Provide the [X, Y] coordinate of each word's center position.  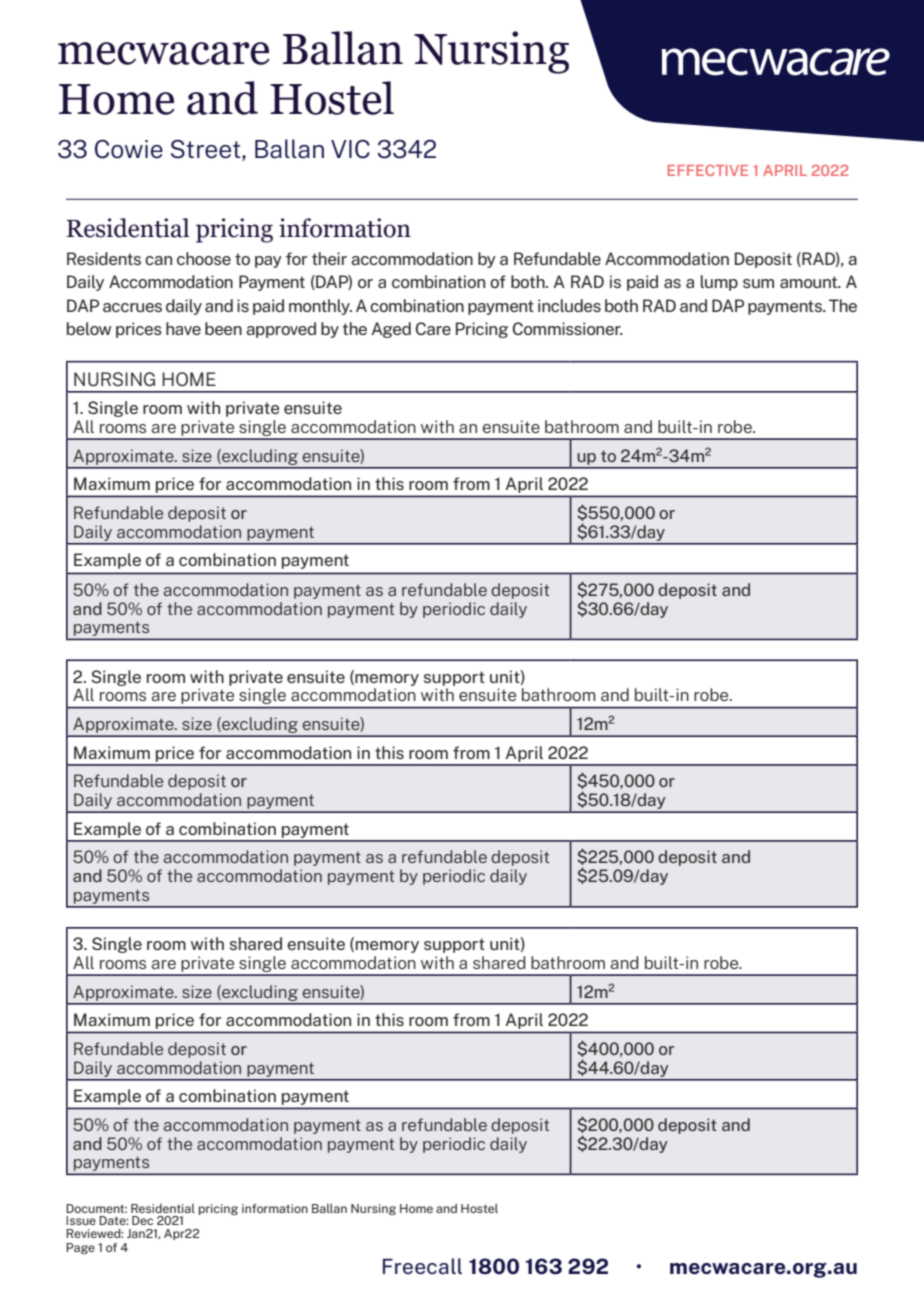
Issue [81, 1220]
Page [80, 1248]
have [183, 328]
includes [569, 305]
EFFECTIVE [708, 170]
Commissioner [568, 328]
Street [207, 149]
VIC [350, 149]
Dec [142, 1220]
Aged [391, 330]
